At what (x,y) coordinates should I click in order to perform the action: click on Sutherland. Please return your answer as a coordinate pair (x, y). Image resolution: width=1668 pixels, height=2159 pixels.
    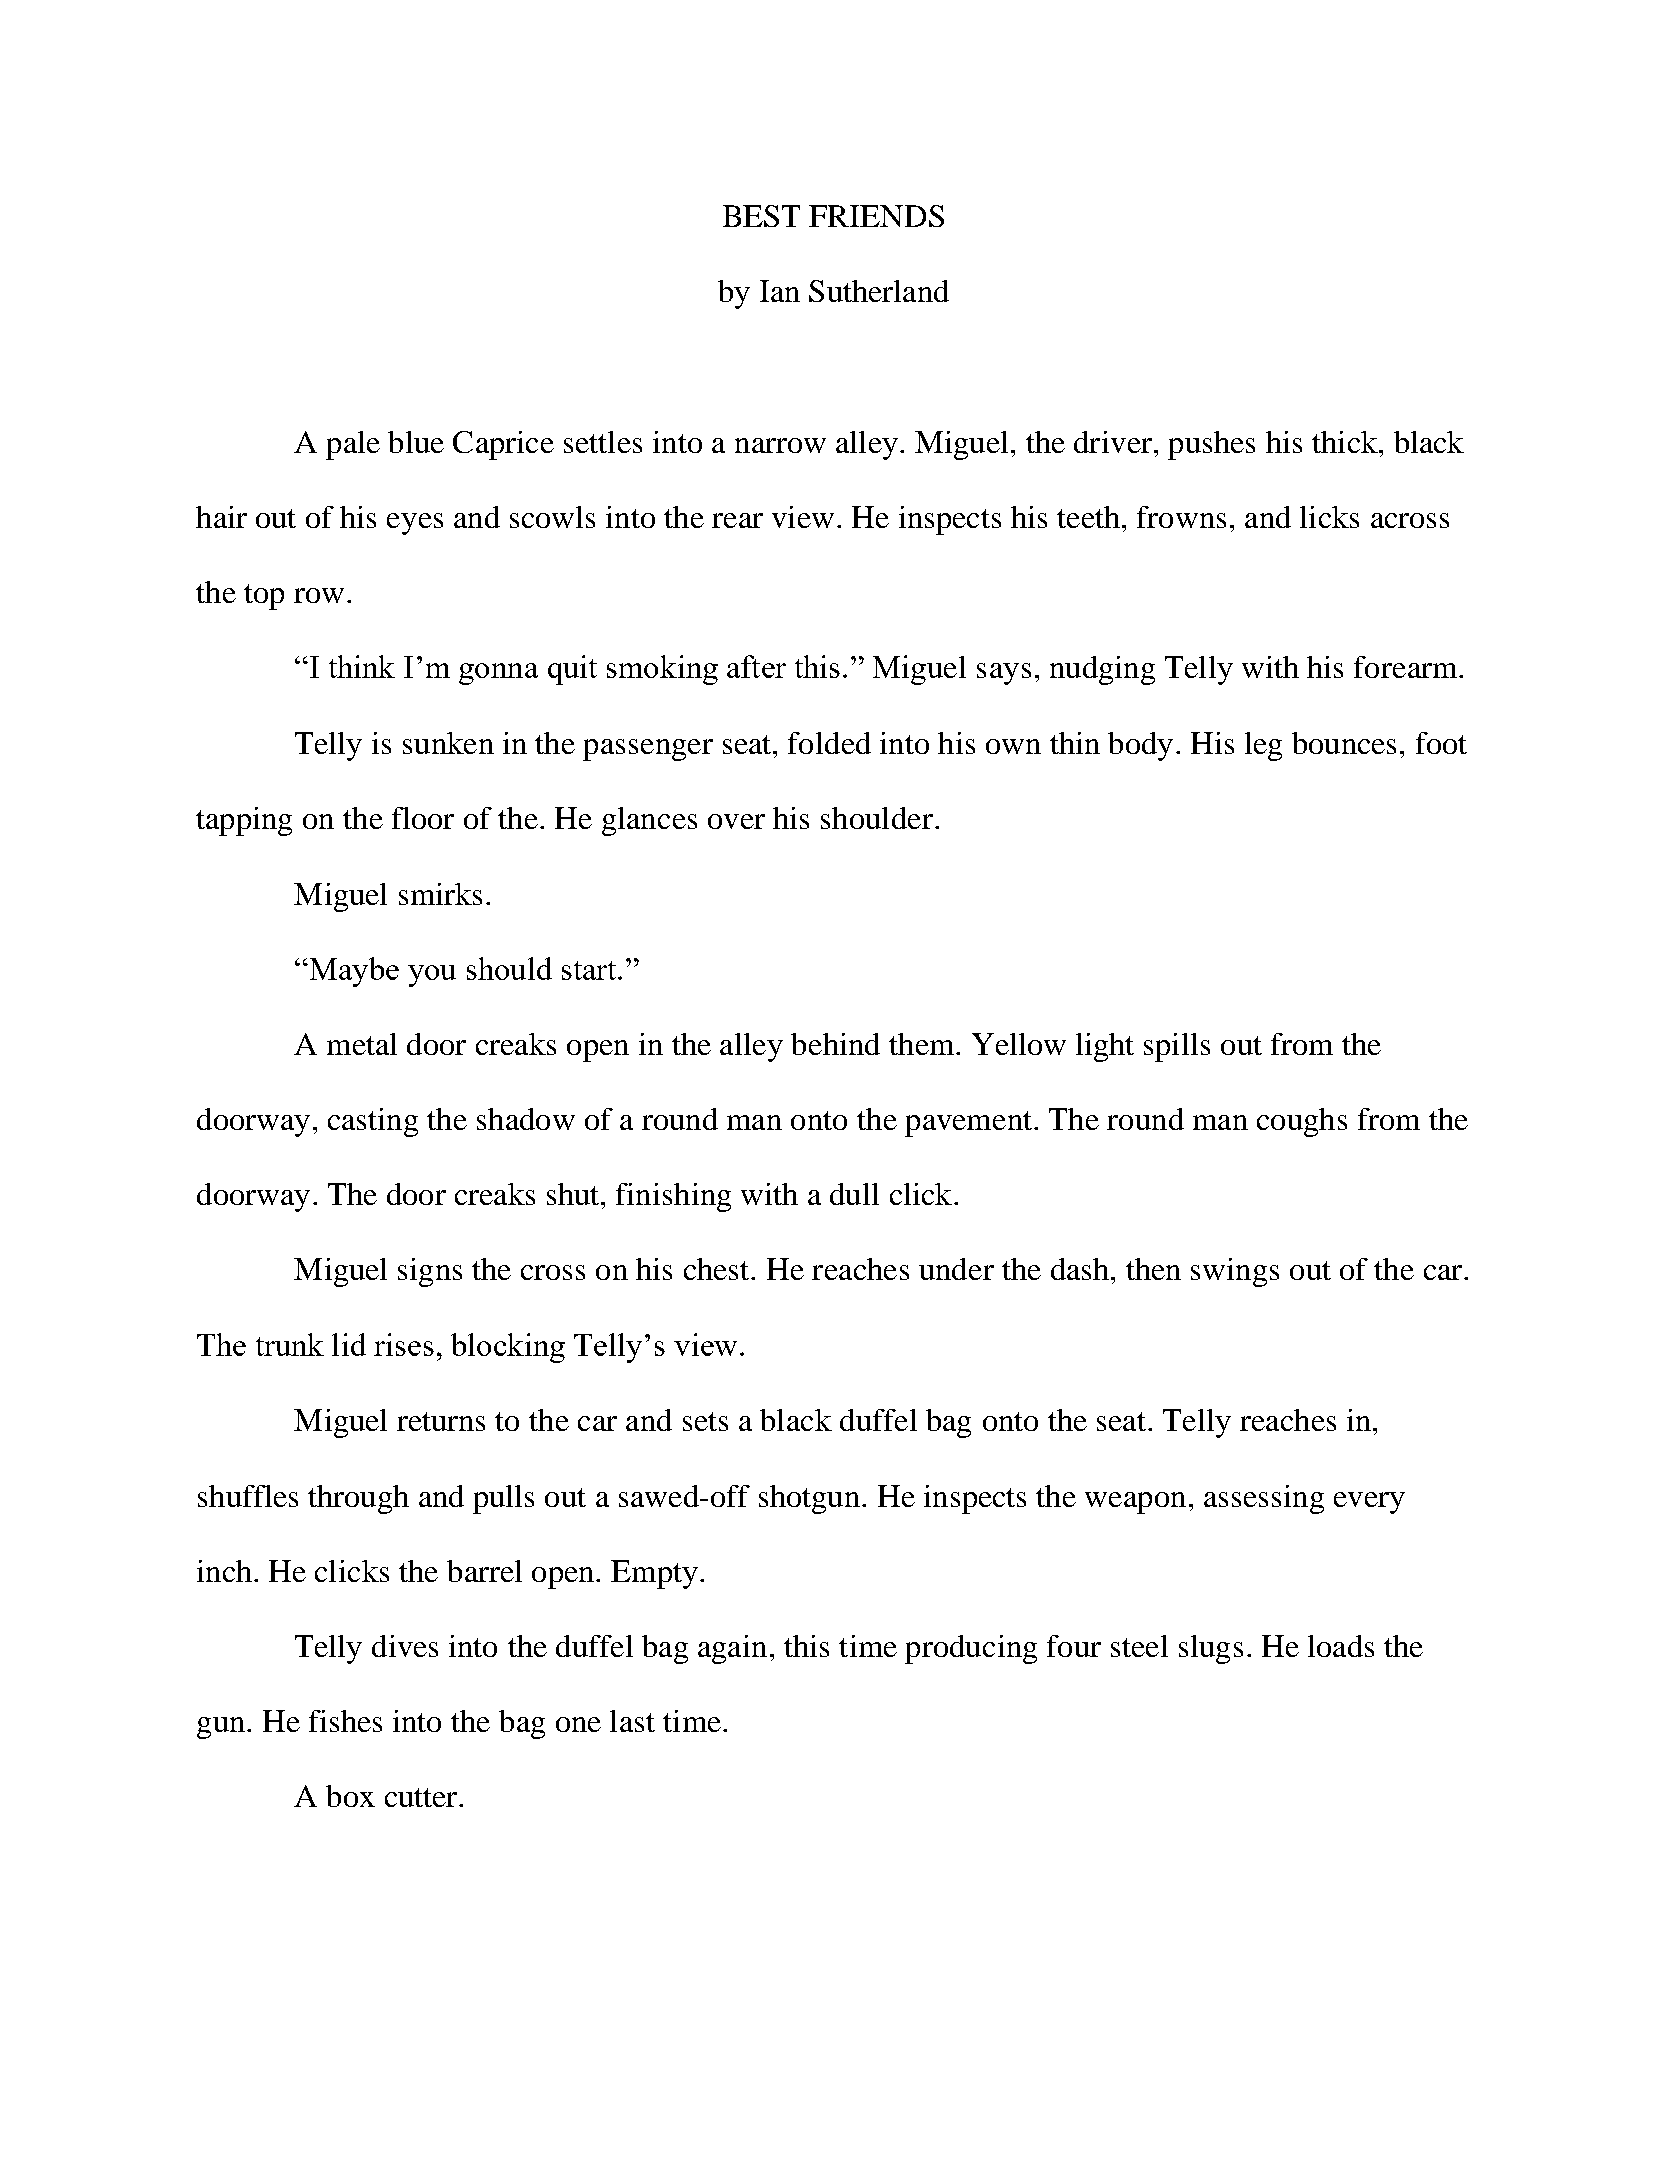
    Looking at the image, I should click on (879, 291).
